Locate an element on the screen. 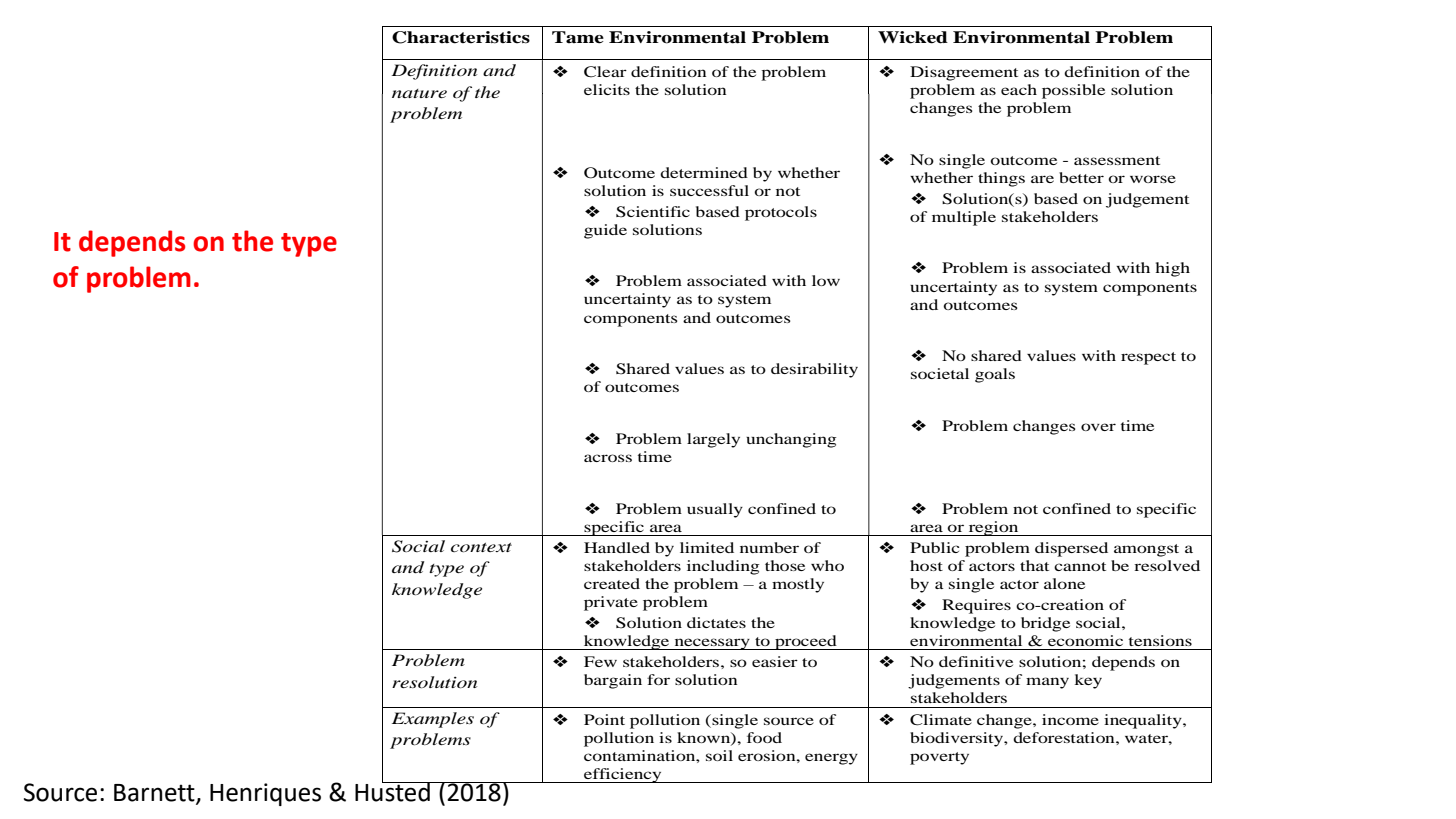 Image resolution: width=1456 pixels, height=819 pixels. nature is located at coordinates (419, 93).
